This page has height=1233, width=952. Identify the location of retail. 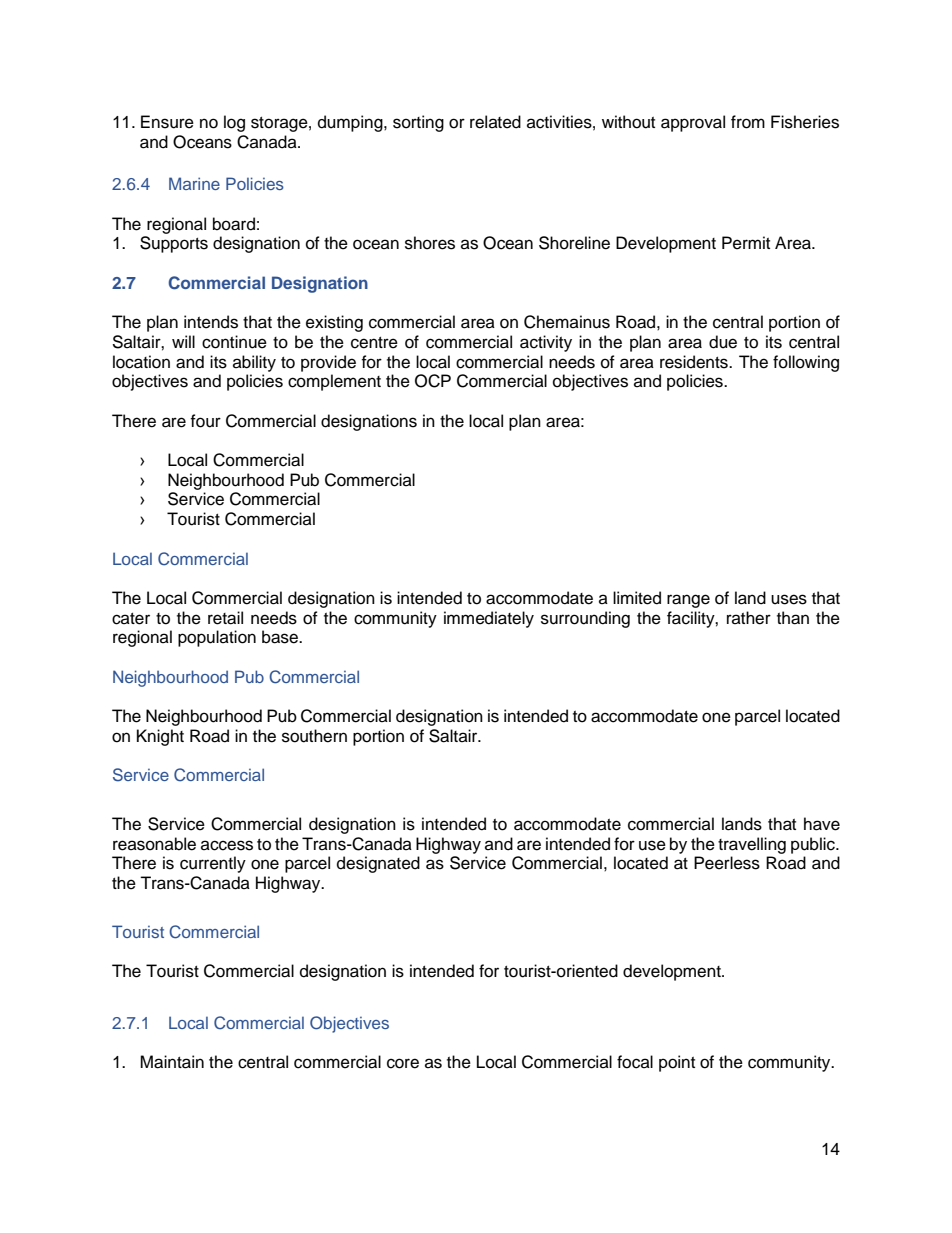
(225, 618).
